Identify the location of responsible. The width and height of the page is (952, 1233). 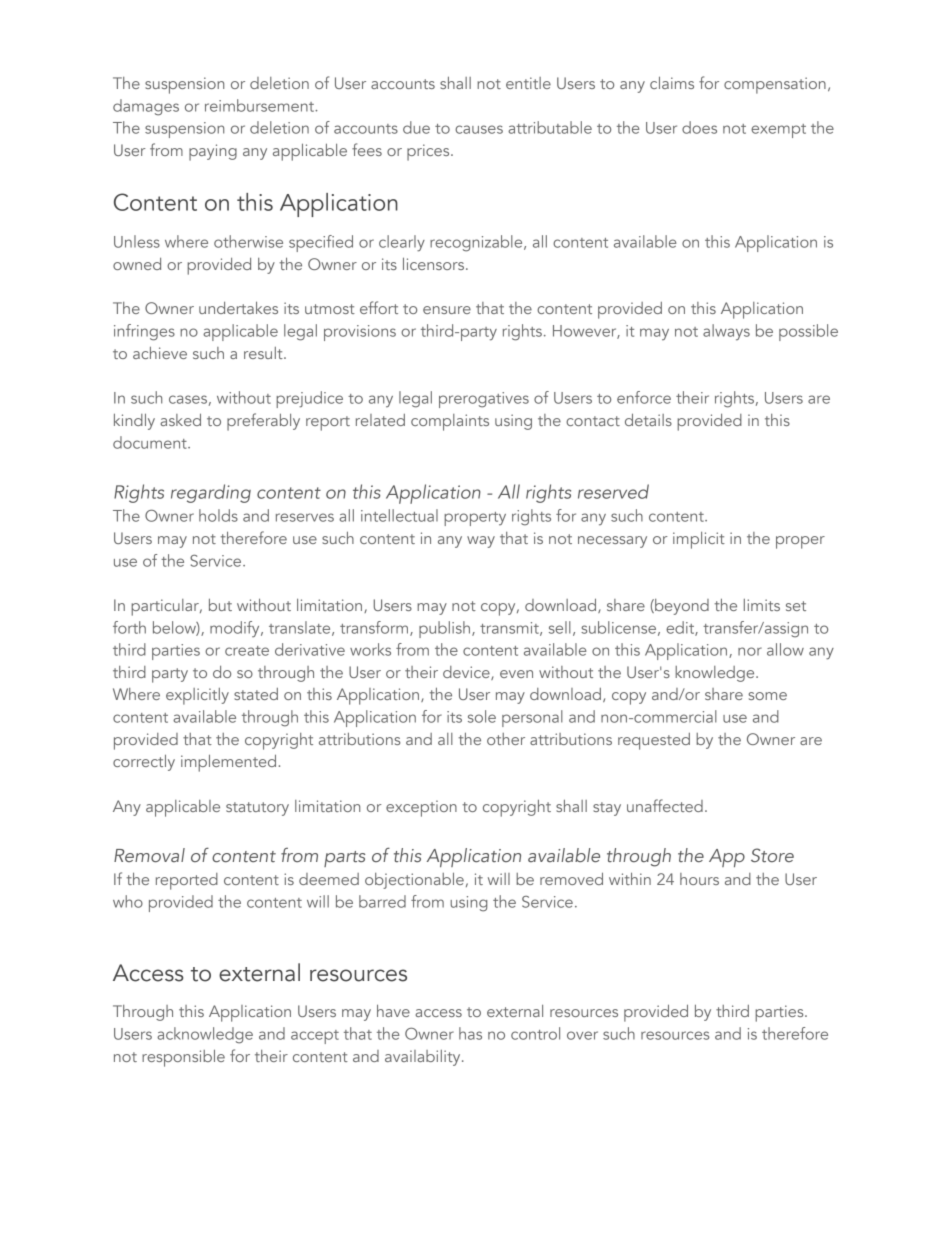
(183, 1058).
